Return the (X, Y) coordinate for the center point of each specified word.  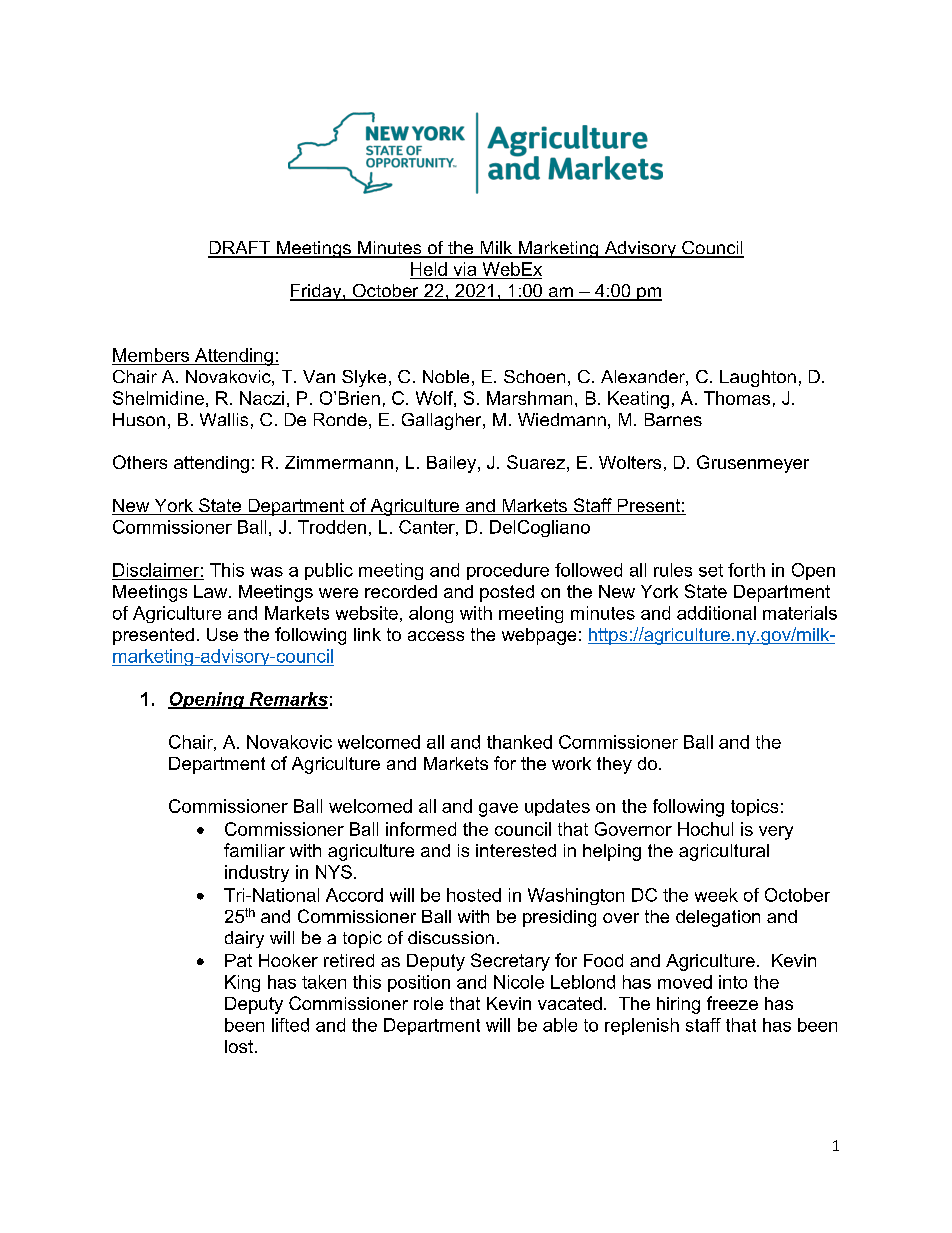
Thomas (737, 398)
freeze (732, 1003)
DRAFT (240, 249)
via (465, 269)
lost (239, 1046)
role (428, 1003)
